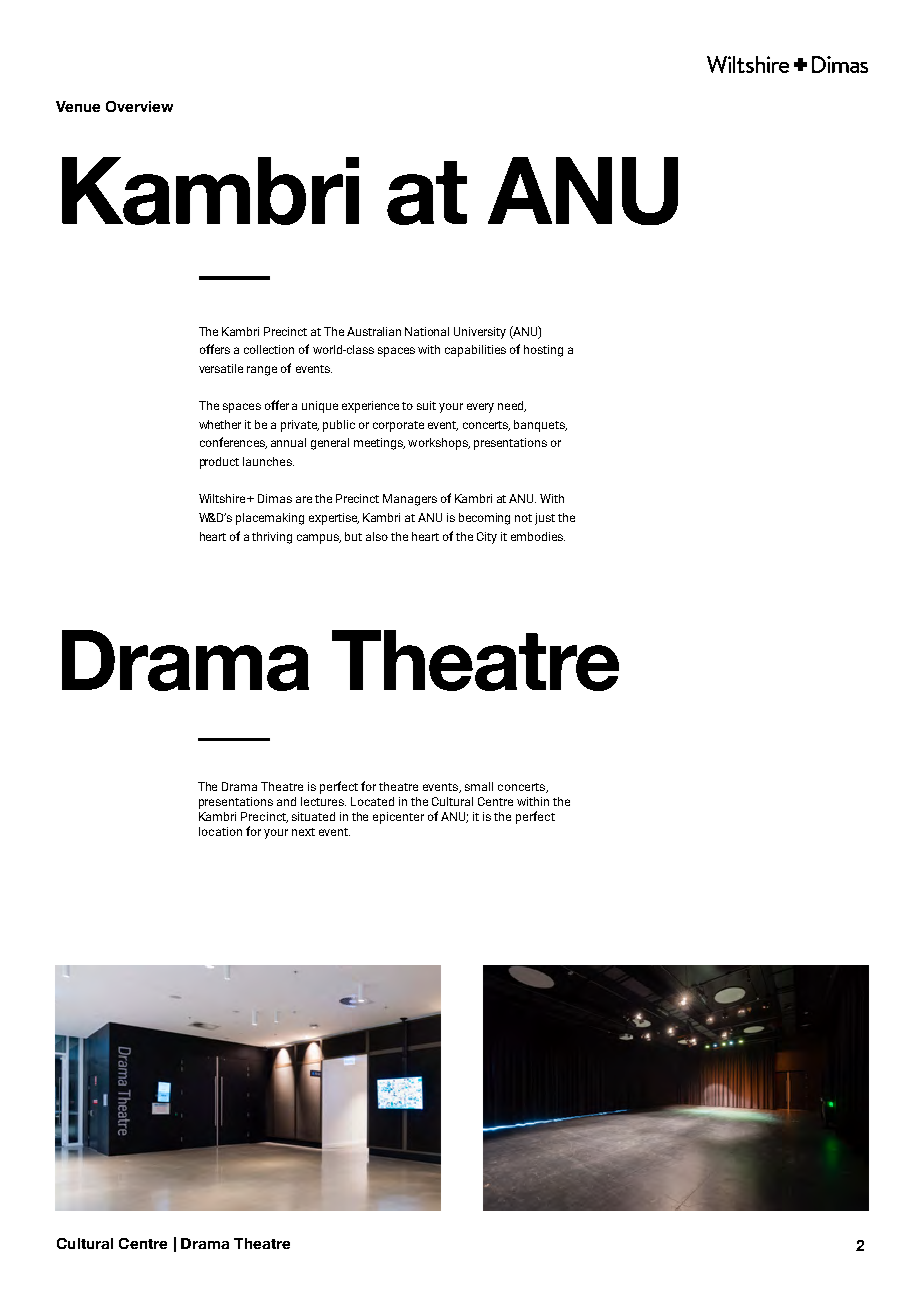  Describe the element at coordinates (223, 498) in the screenshot. I see `Wiltshire` at that location.
